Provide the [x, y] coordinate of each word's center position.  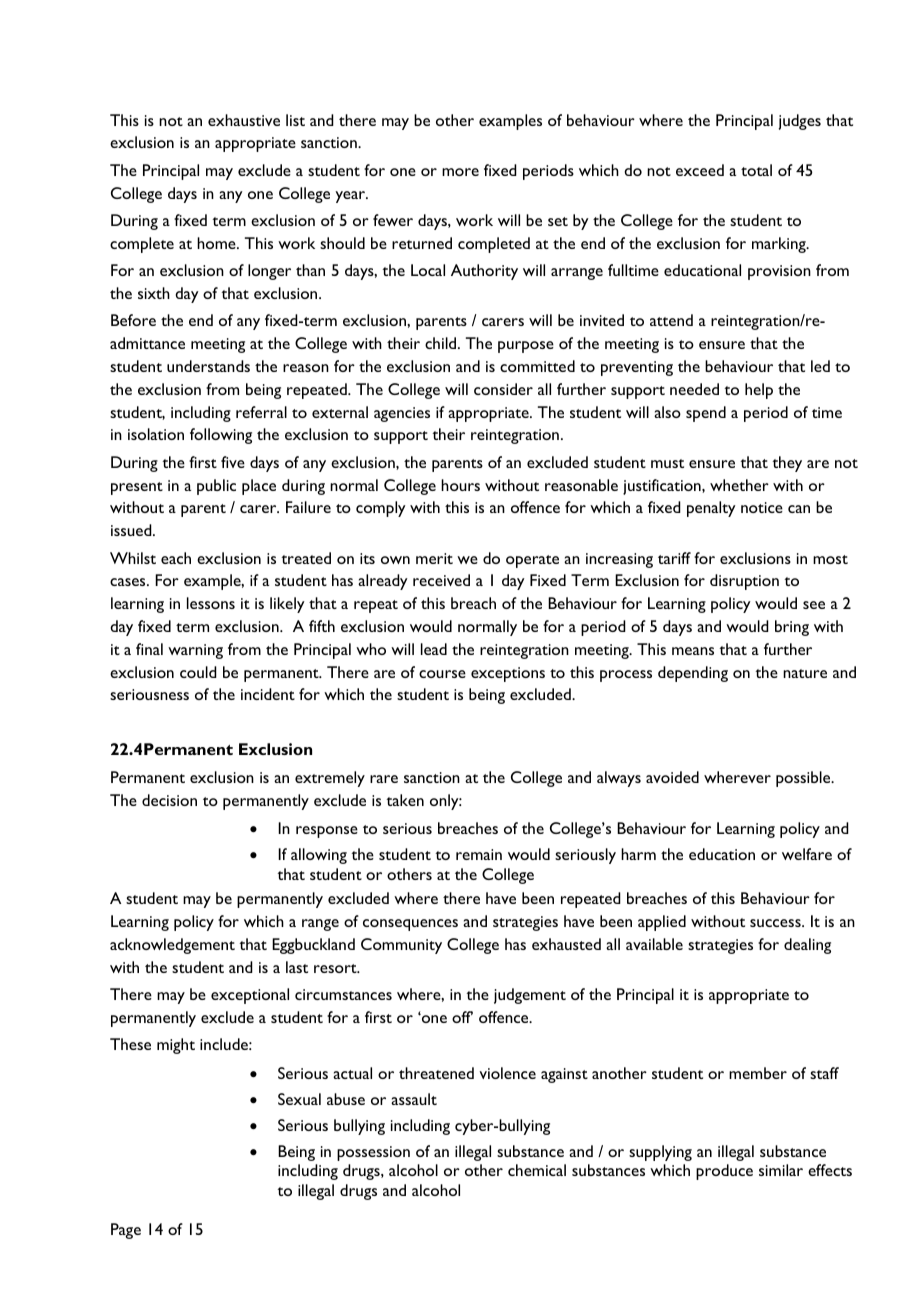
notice [762, 507]
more [460, 172]
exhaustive [244, 120]
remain [479, 854]
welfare [807, 854]
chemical [537, 1170]
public [216, 487]
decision [169, 800]
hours [460, 485]
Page [126, 1231]
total [756, 170]
